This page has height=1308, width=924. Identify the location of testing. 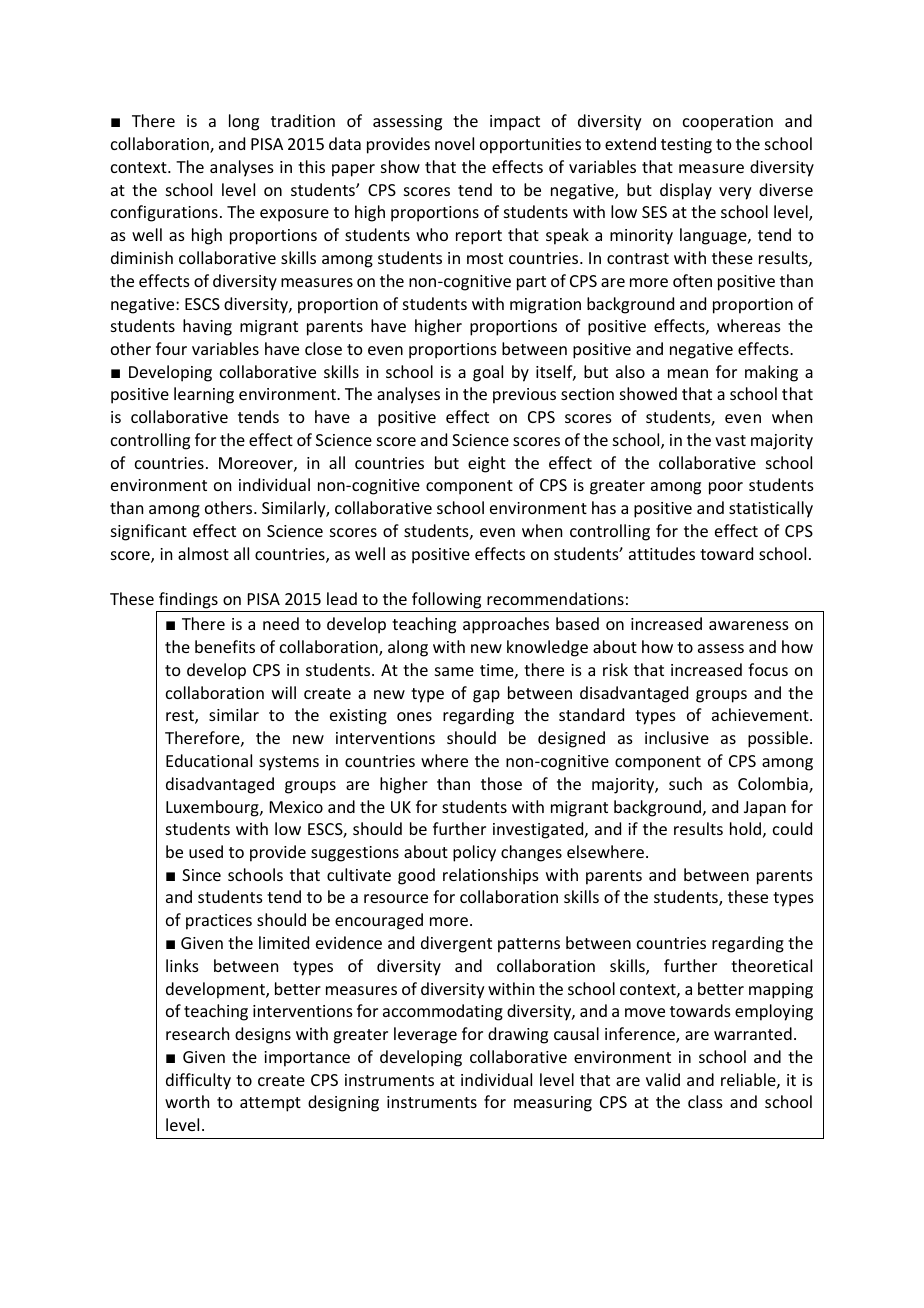
(686, 146).
